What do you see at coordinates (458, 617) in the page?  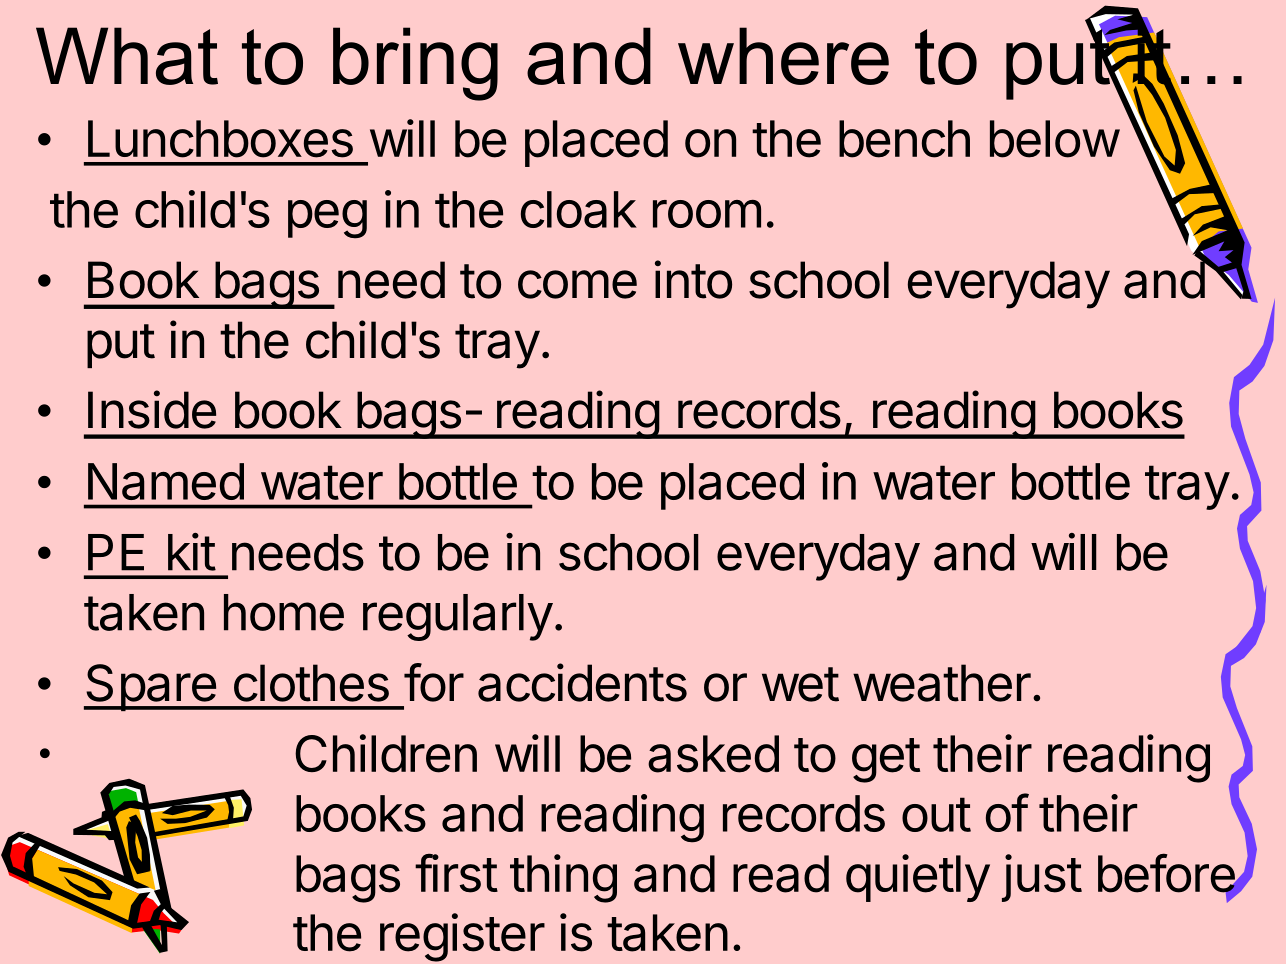 I see `regularly` at bounding box center [458, 617].
